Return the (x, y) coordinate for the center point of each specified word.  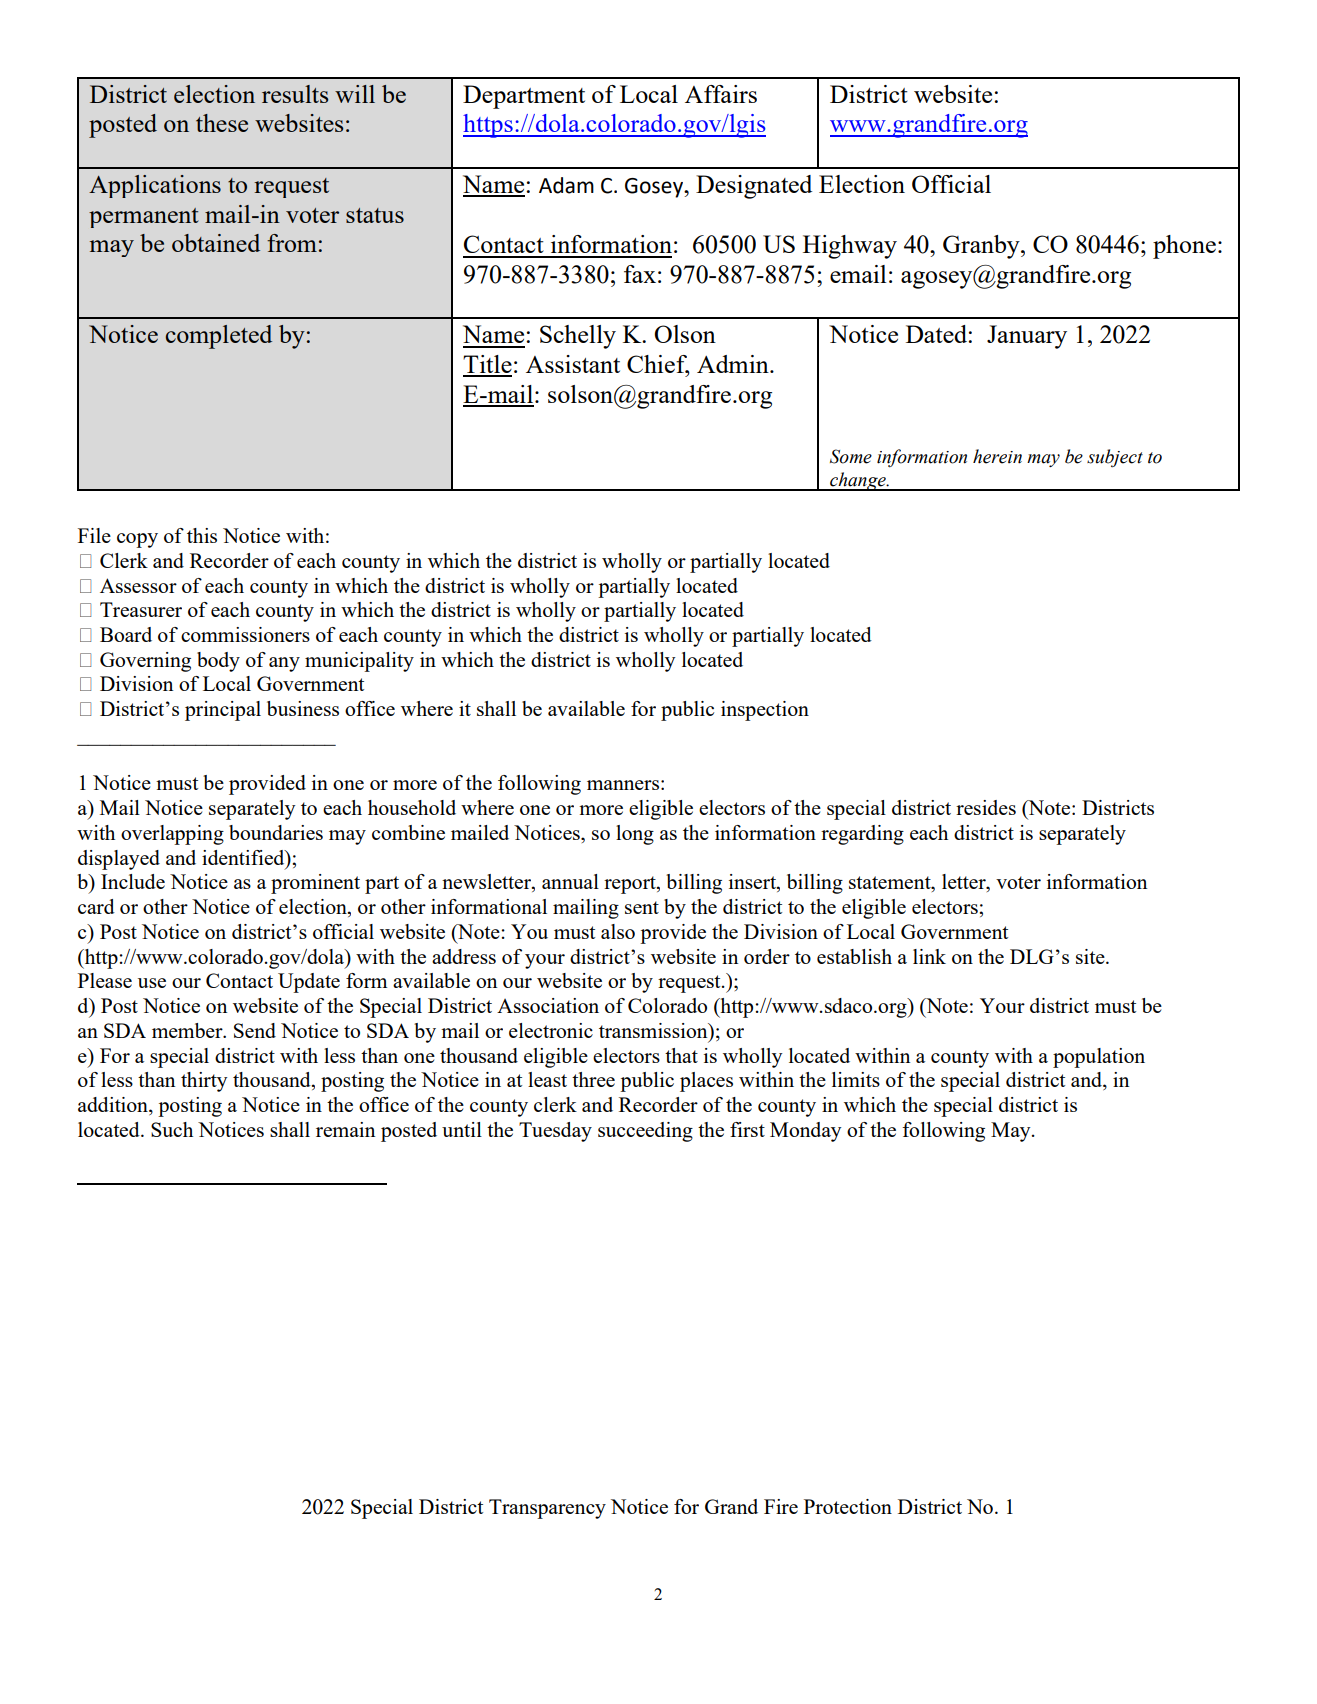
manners (623, 785)
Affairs (721, 94)
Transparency (547, 1509)
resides (986, 807)
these (222, 123)
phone (1184, 247)
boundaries (276, 832)
